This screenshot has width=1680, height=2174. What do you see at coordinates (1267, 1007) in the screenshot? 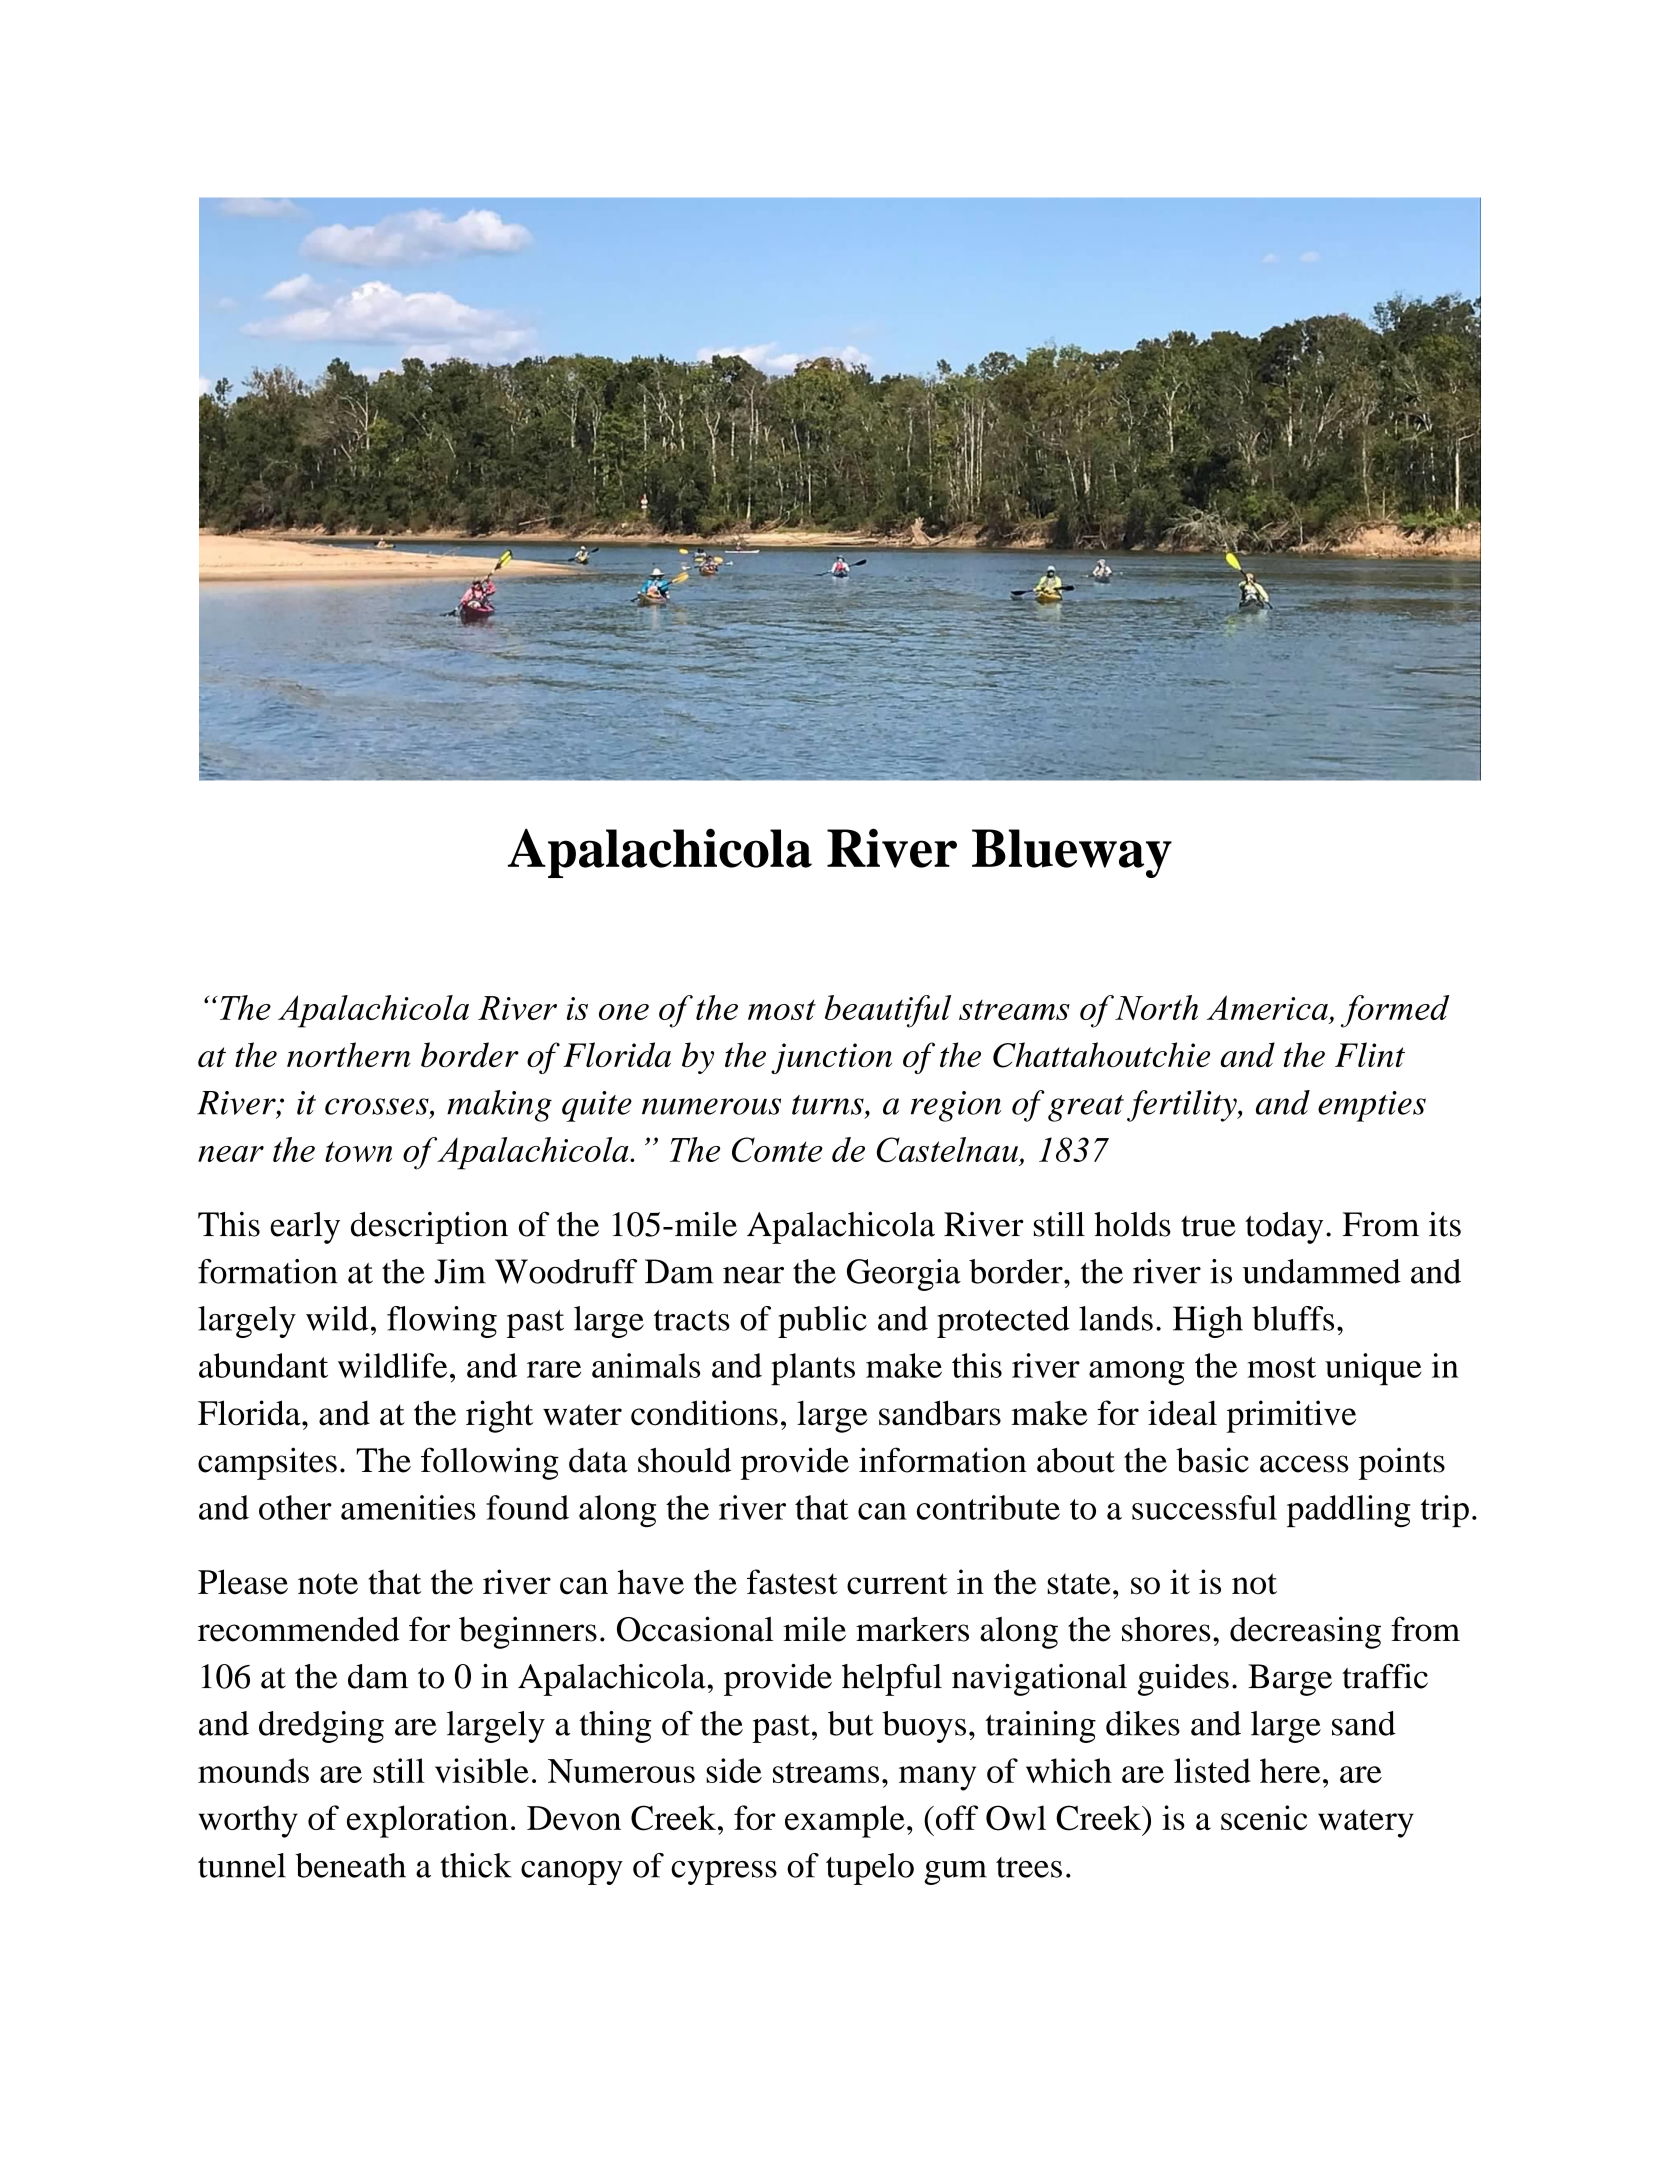
I see `America` at bounding box center [1267, 1007].
